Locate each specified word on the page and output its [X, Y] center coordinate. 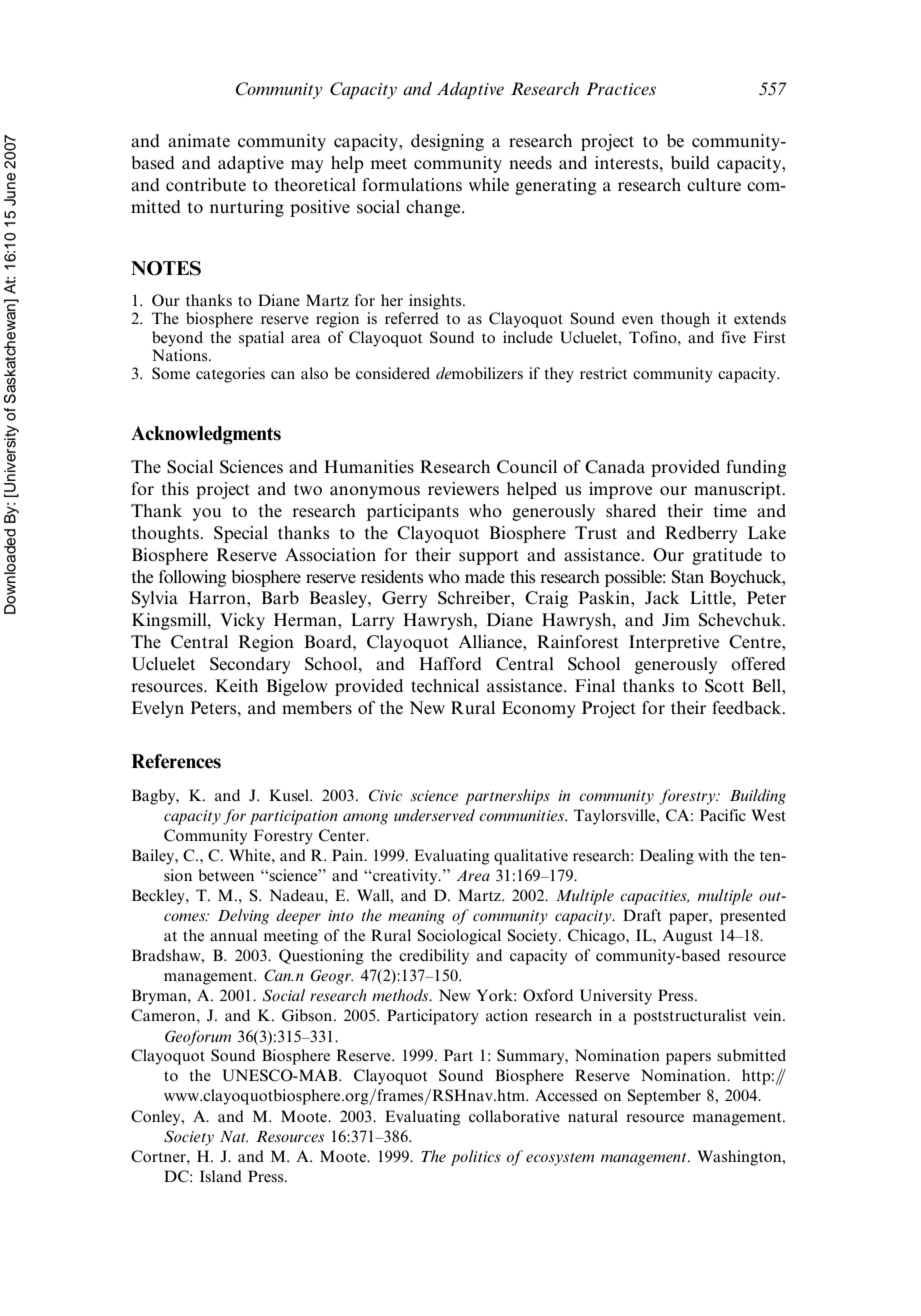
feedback [748, 707]
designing [447, 142]
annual [233, 935]
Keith [236, 685]
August [687, 937]
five [733, 337]
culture [714, 185]
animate [199, 141]
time [730, 510]
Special [241, 534]
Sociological [459, 937]
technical [445, 685]
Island [221, 1176]
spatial [261, 339]
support [489, 557]
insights [436, 302]
